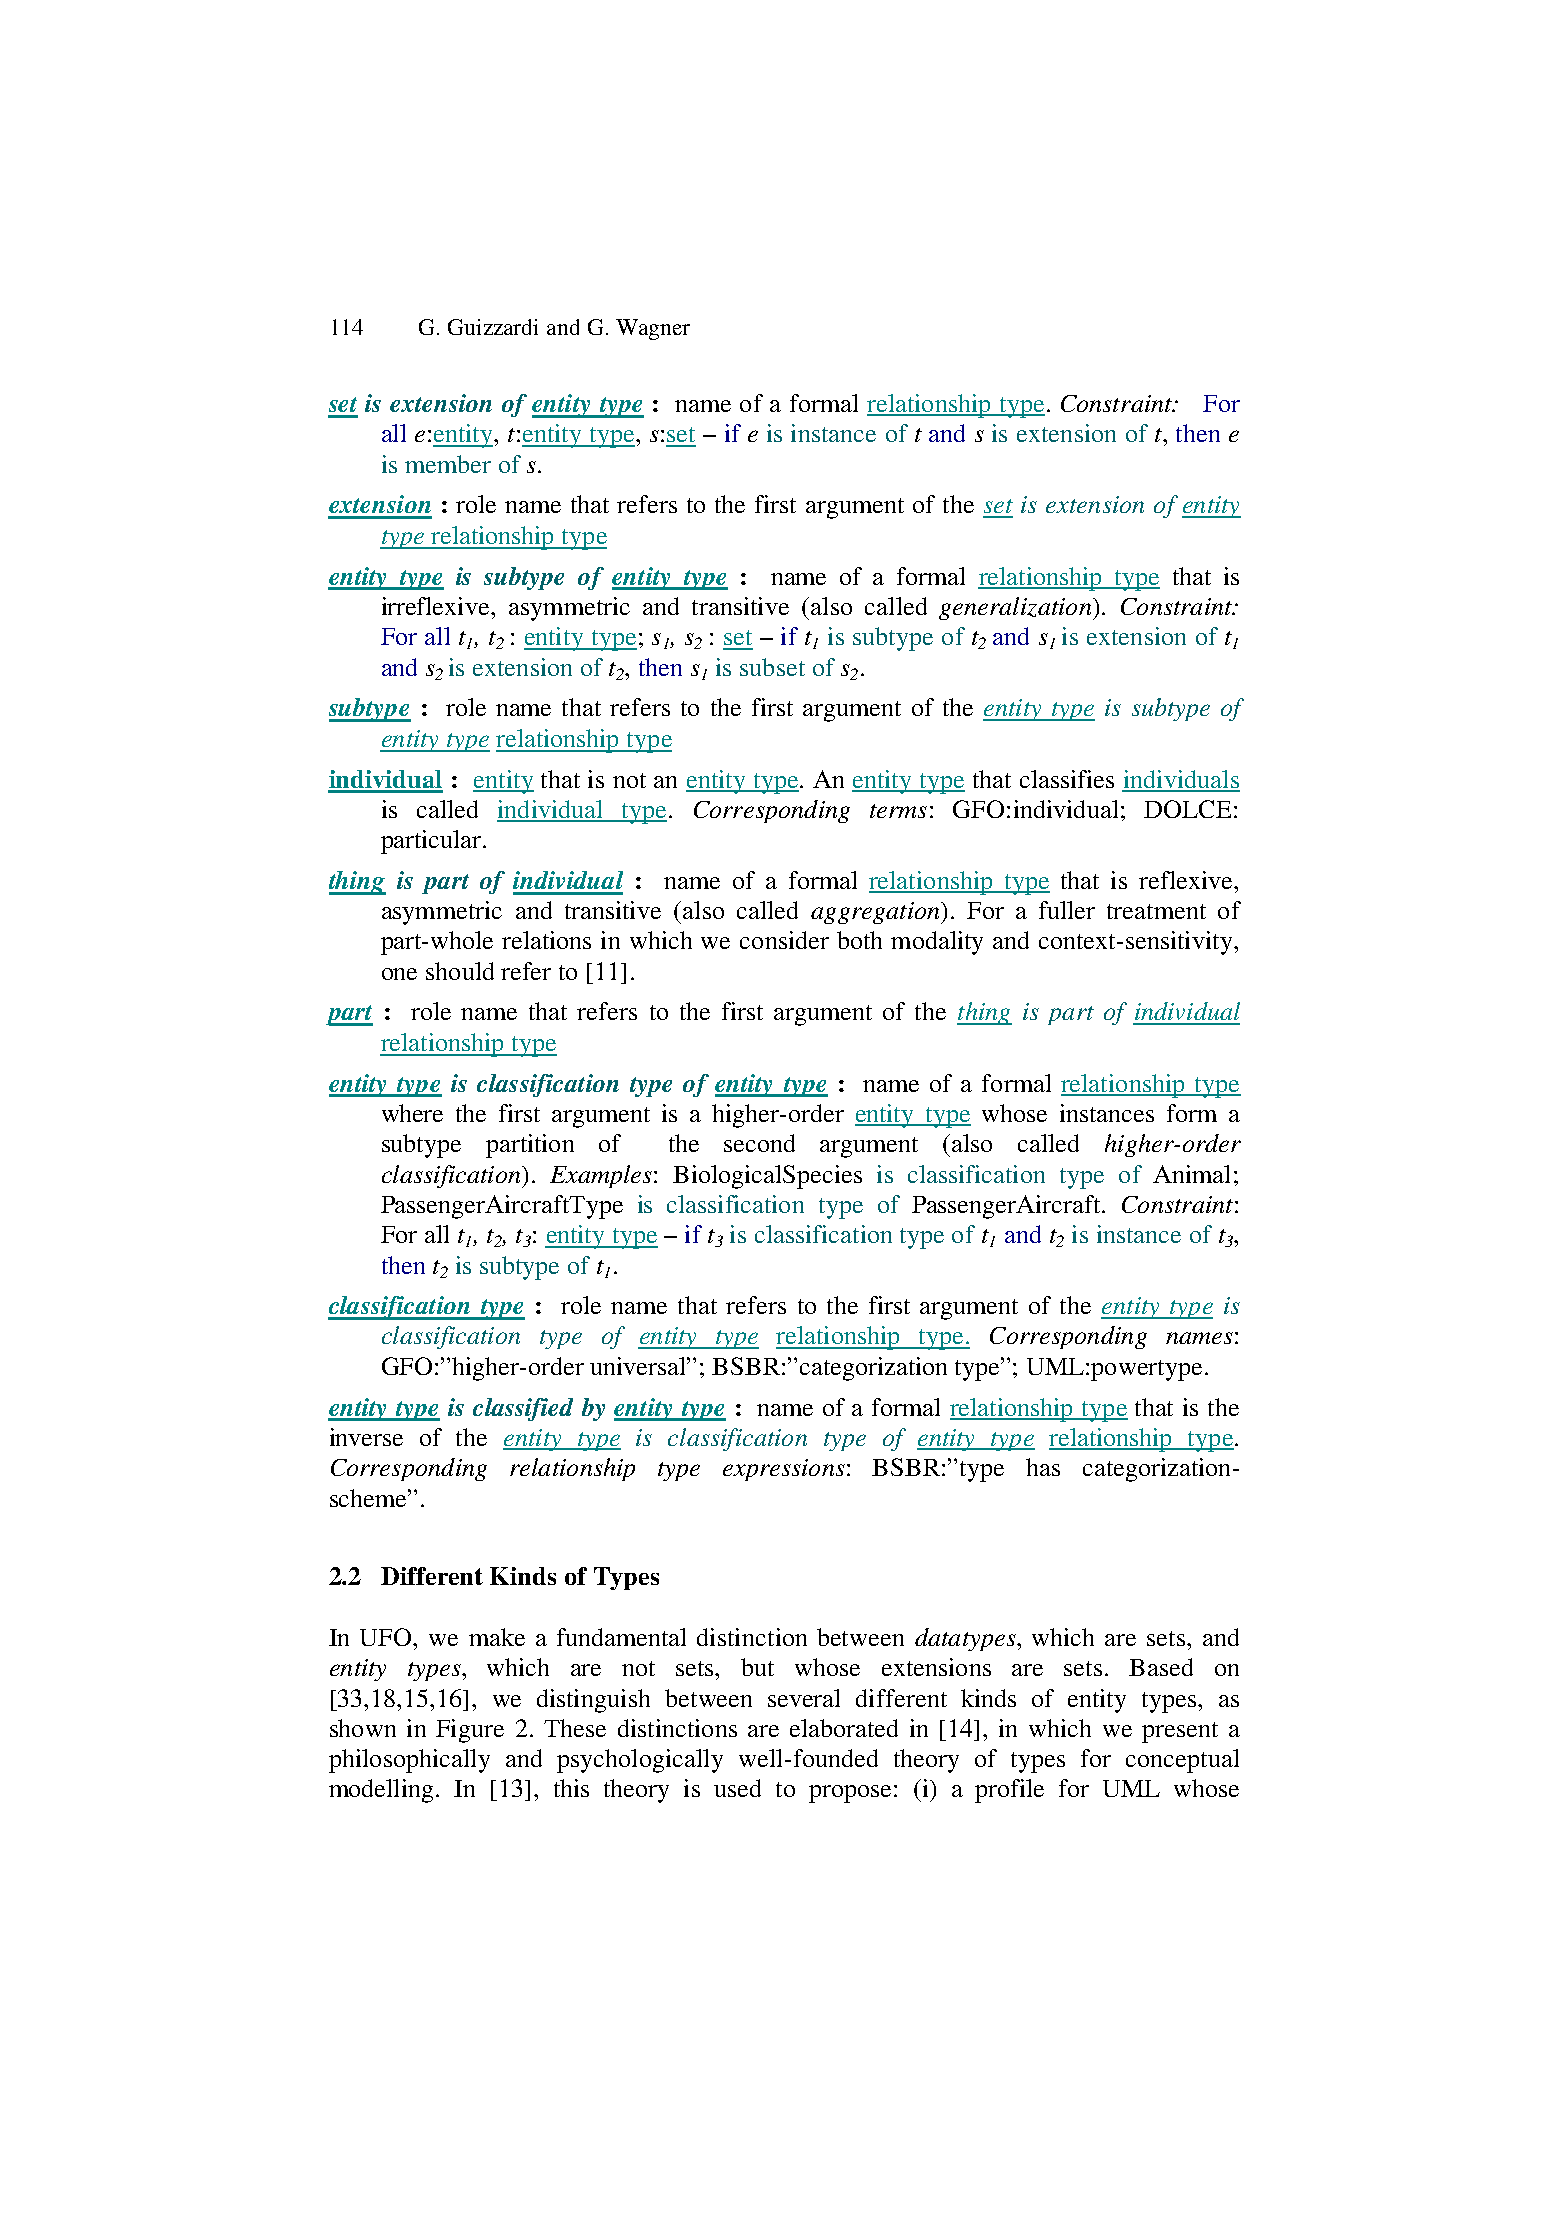 This image has height=2218, width=1568. Describe the element at coordinates (1067, 779) in the image. I see `classifies` at that location.
